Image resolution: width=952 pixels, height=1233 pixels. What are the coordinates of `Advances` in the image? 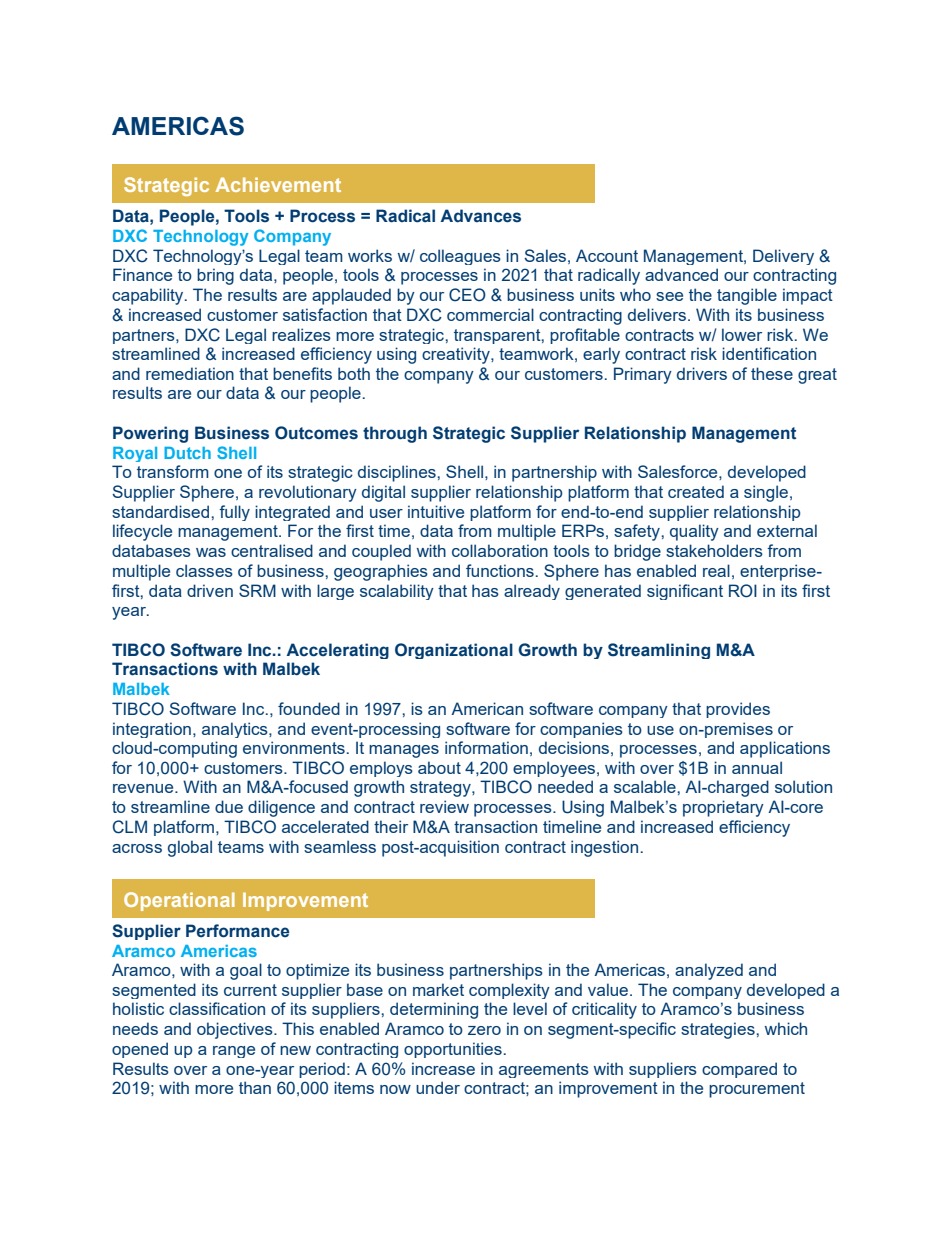 It's located at (480, 216).
